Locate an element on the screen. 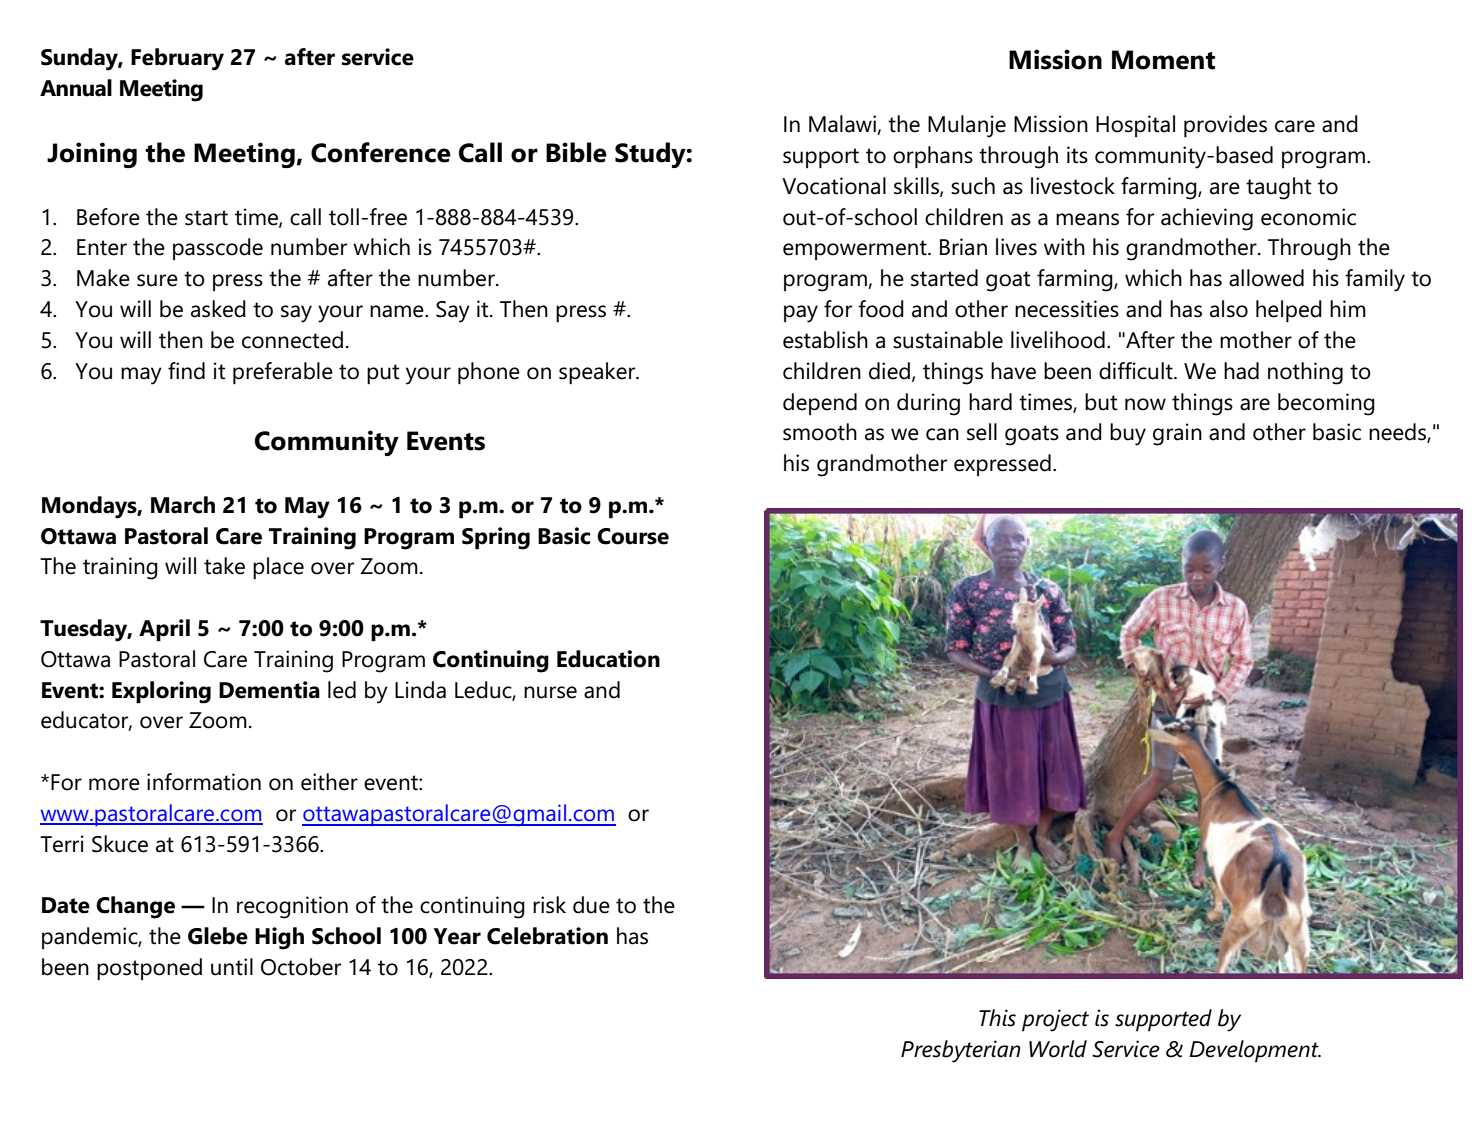 The width and height of the screenshot is (1484, 1147). until is located at coordinates (232, 967).
